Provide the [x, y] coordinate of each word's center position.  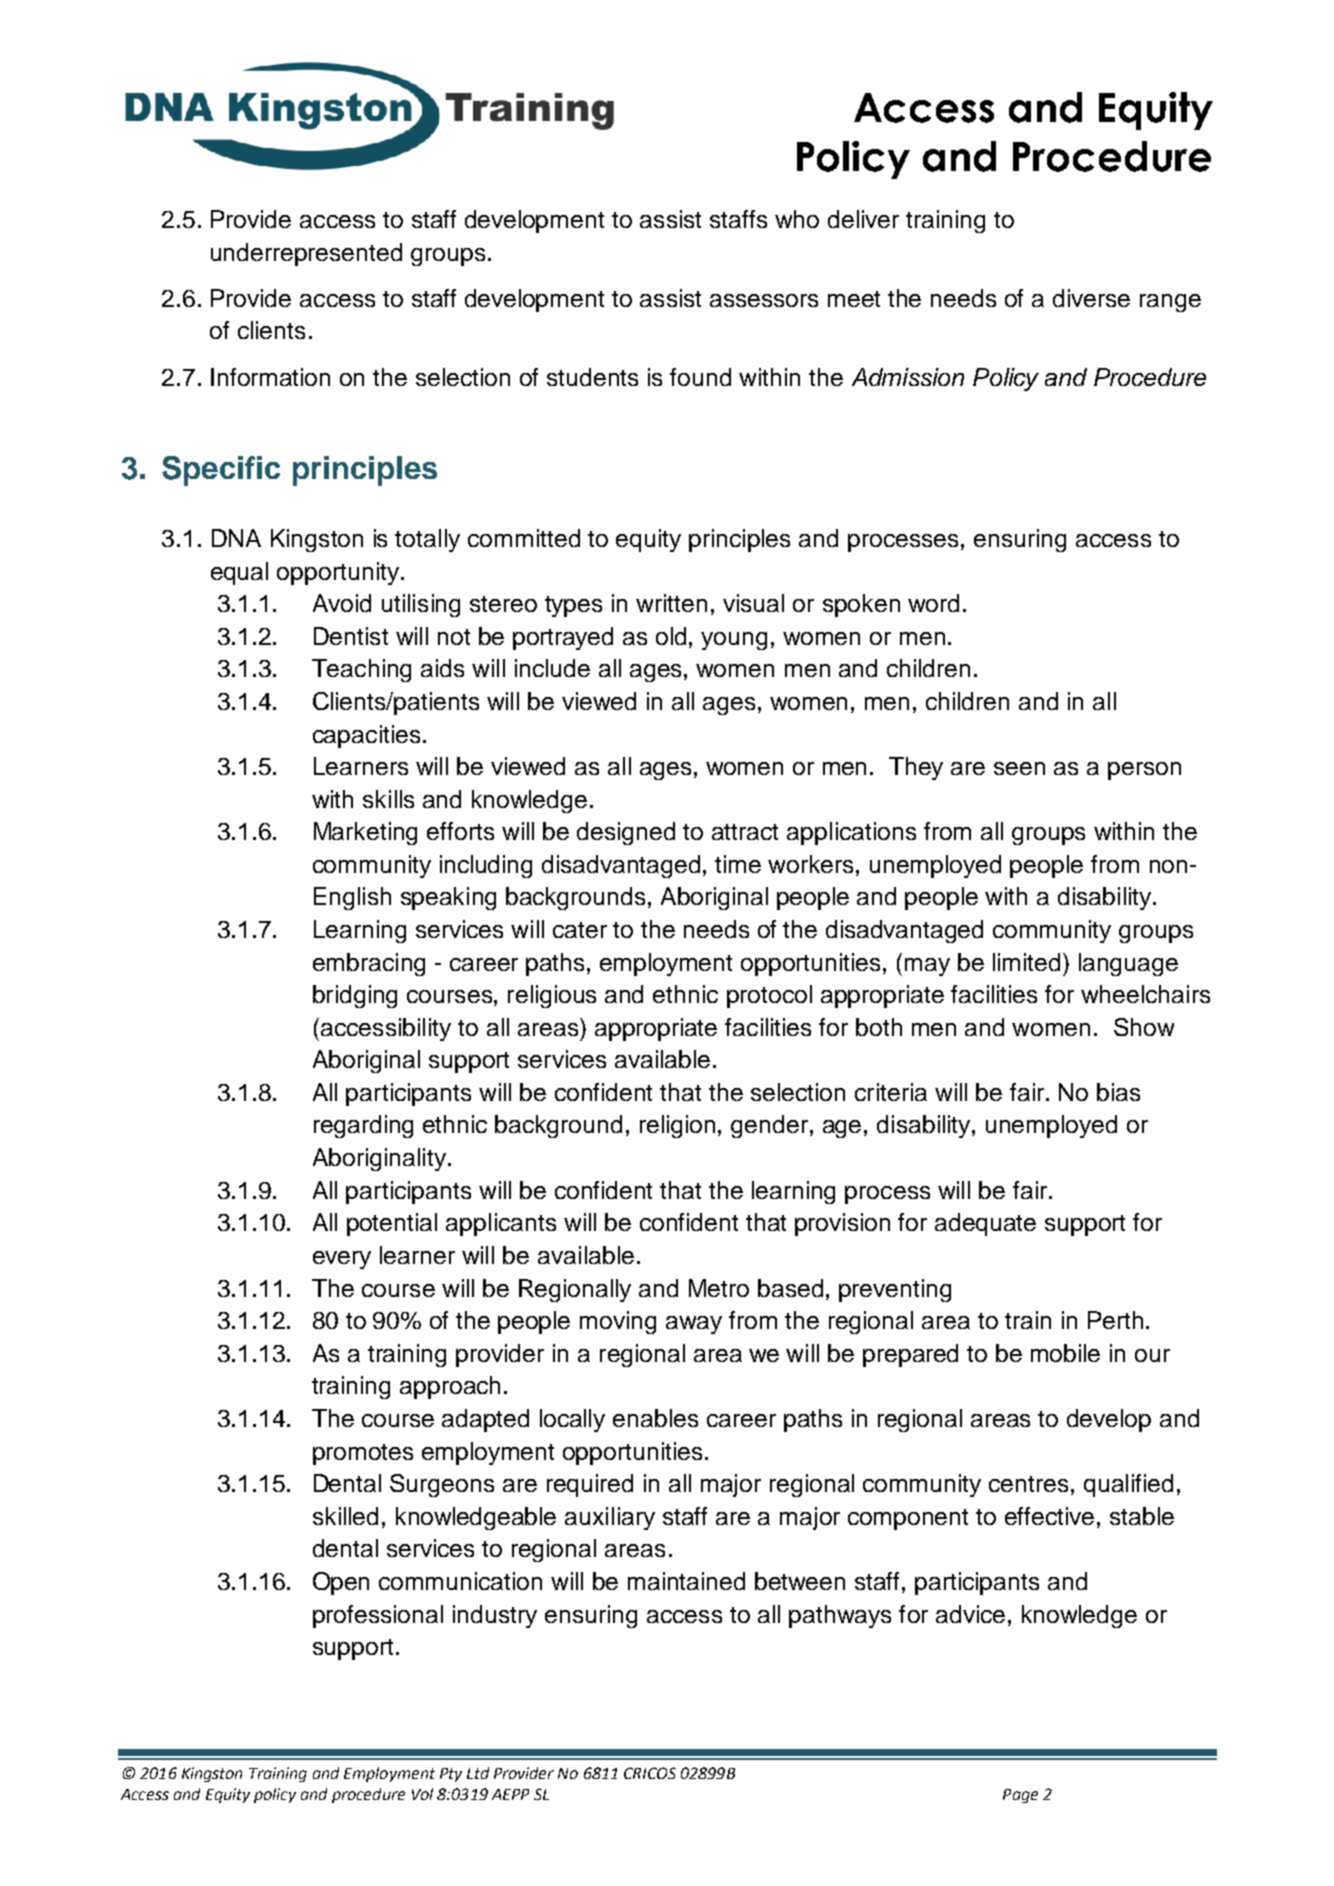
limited [1028, 962]
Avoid [342, 603]
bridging [355, 996]
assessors [764, 300]
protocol [769, 996]
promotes [363, 1454]
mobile [1065, 1353]
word [933, 603]
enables [655, 1418]
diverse [1091, 298]
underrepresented [306, 254]
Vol [422, 1794]
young [734, 641]
